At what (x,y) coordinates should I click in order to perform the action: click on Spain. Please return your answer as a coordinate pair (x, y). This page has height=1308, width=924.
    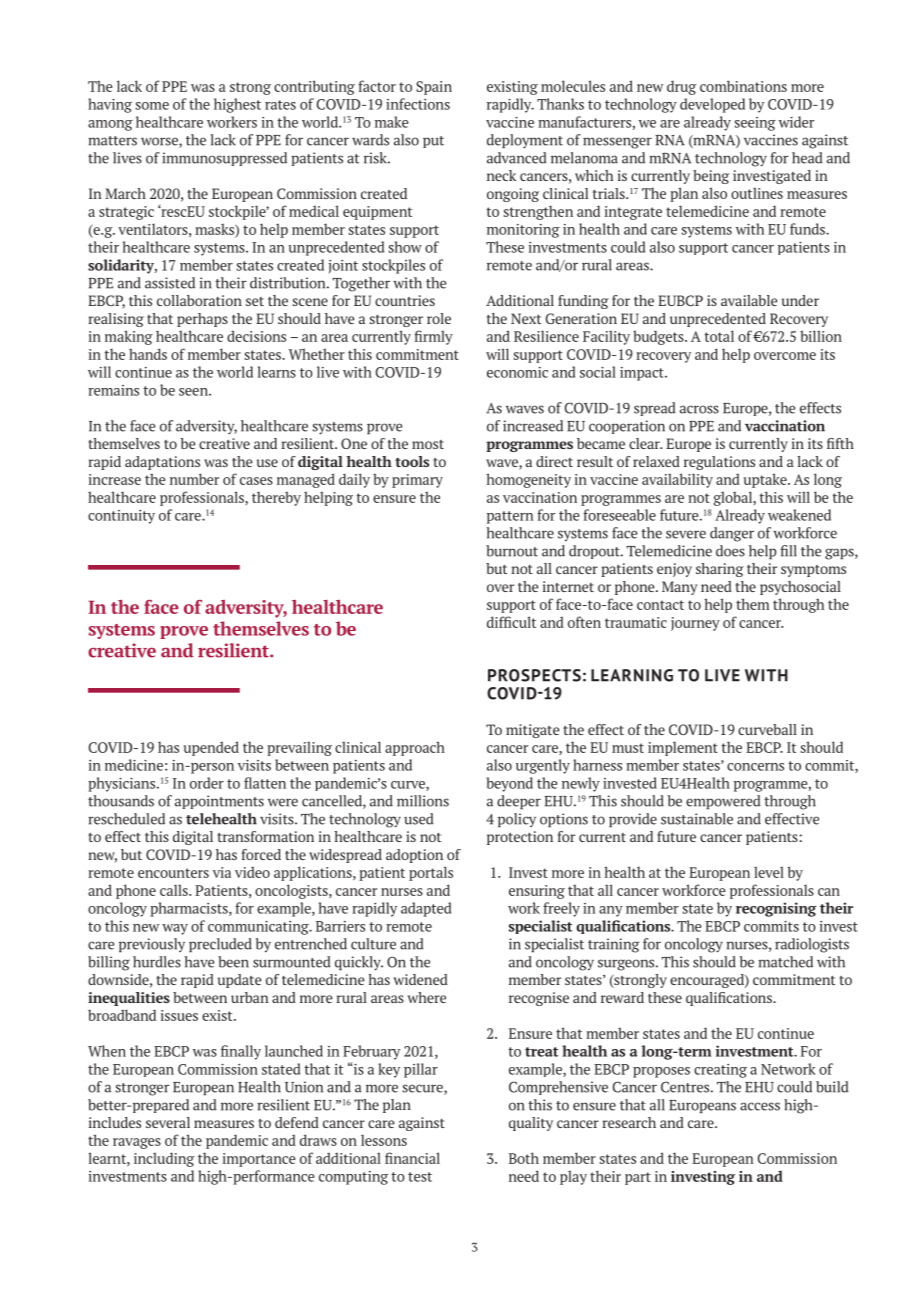
    Looking at the image, I should click on (434, 88).
